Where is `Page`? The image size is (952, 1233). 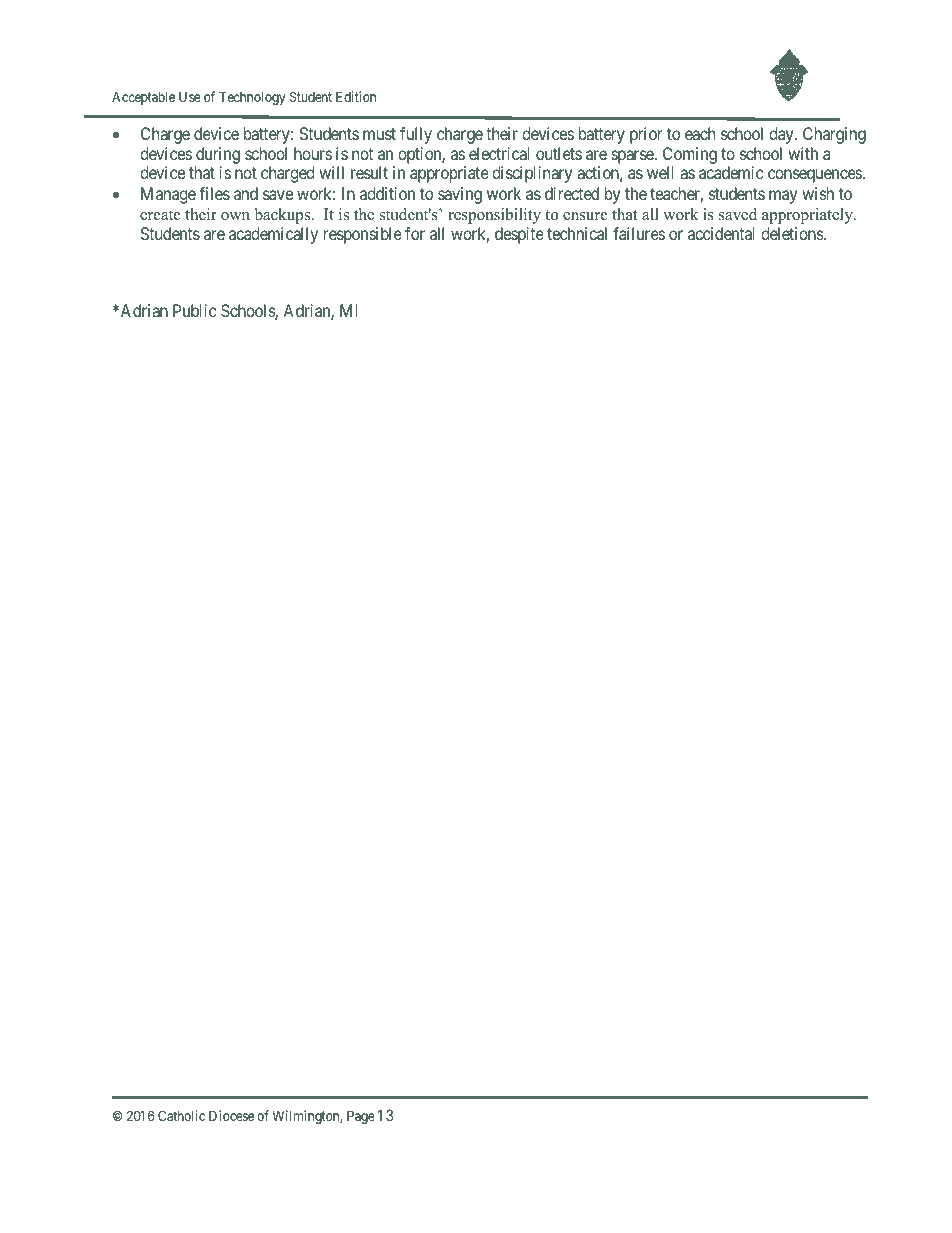
Page is located at coordinates (361, 1117).
